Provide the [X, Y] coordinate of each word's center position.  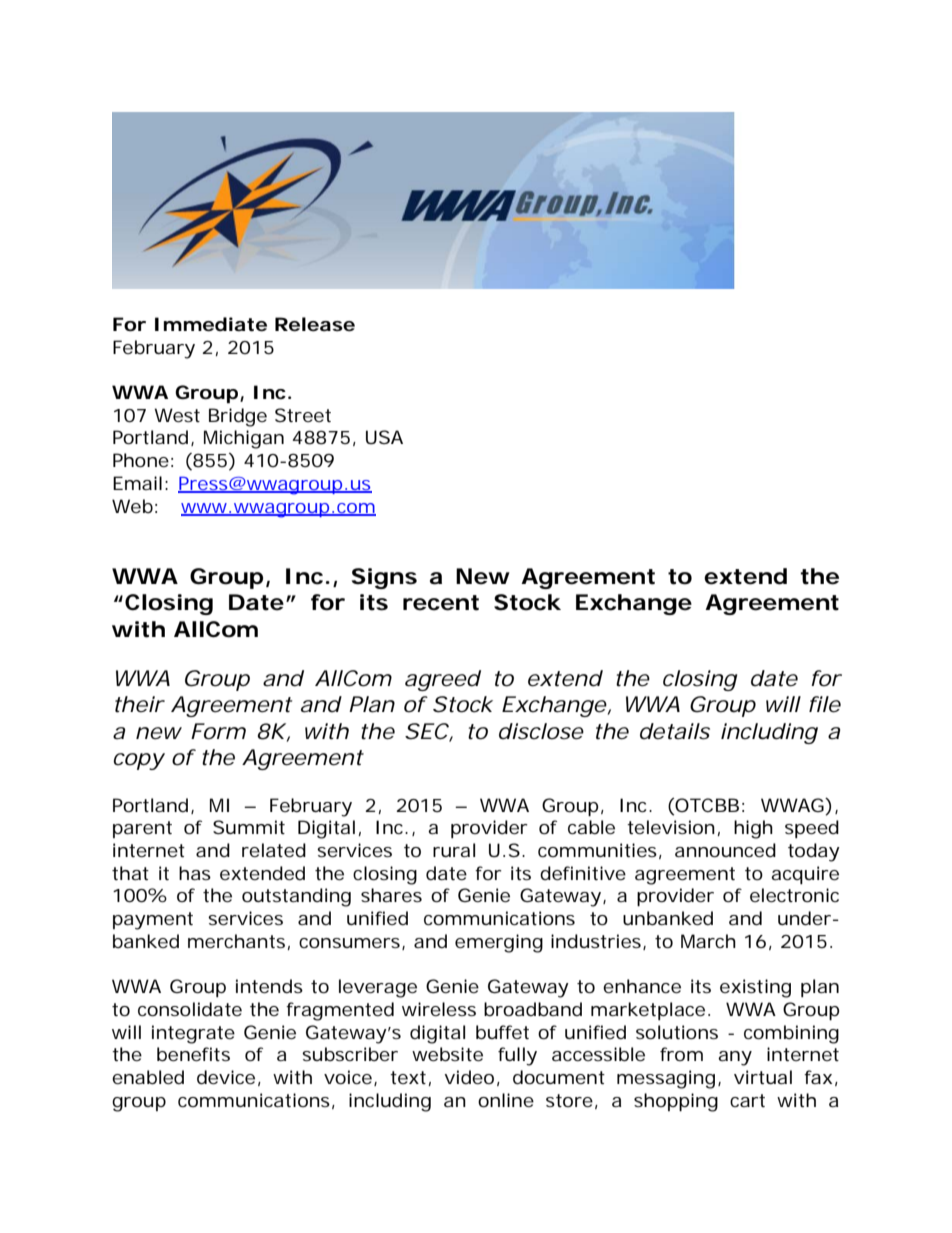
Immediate [211, 324]
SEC [427, 731]
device [226, 1077]
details [675, 731]
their [140, 704]
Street [303, 415]
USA [384, 437]
